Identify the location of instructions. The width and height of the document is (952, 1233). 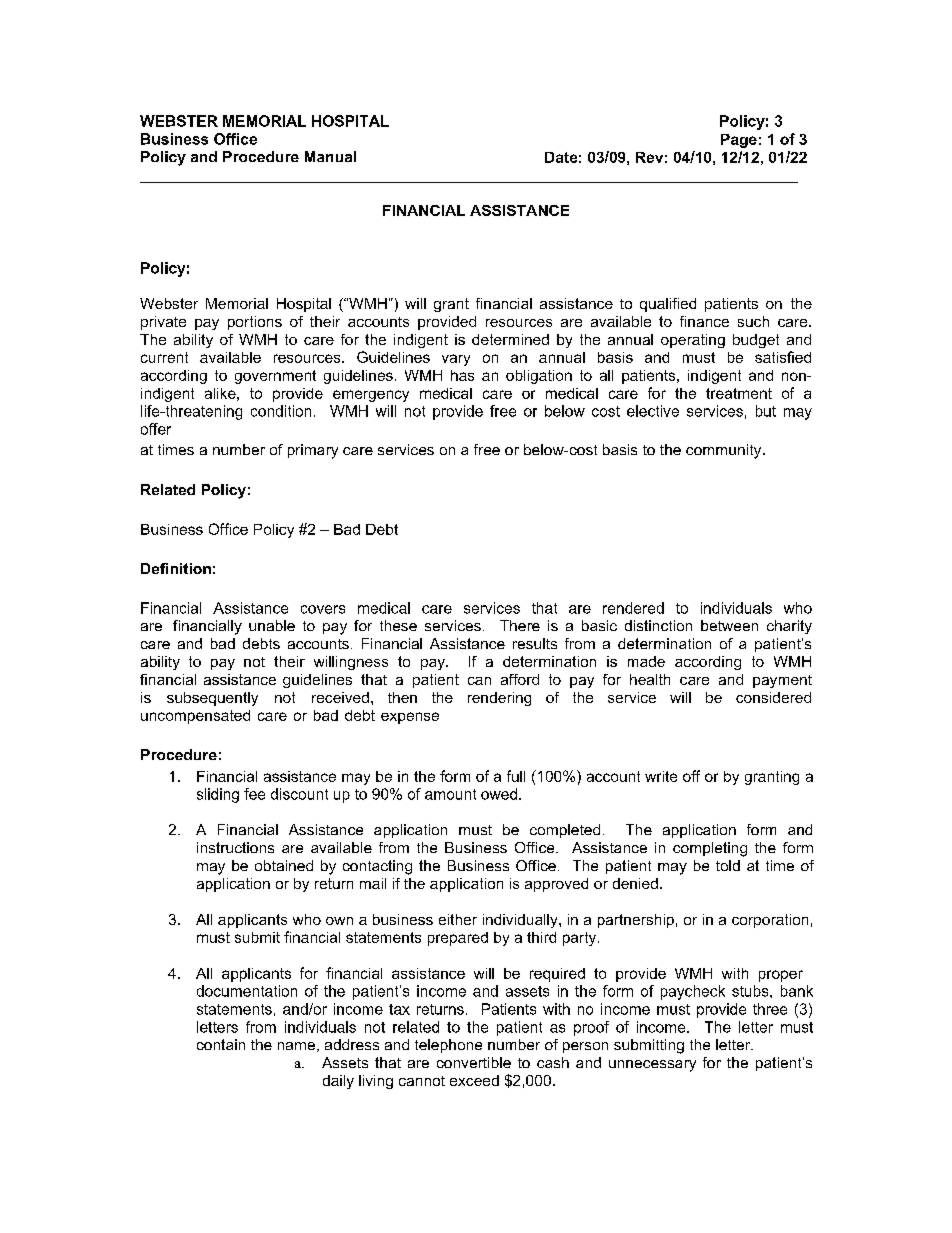
(235, 847).
